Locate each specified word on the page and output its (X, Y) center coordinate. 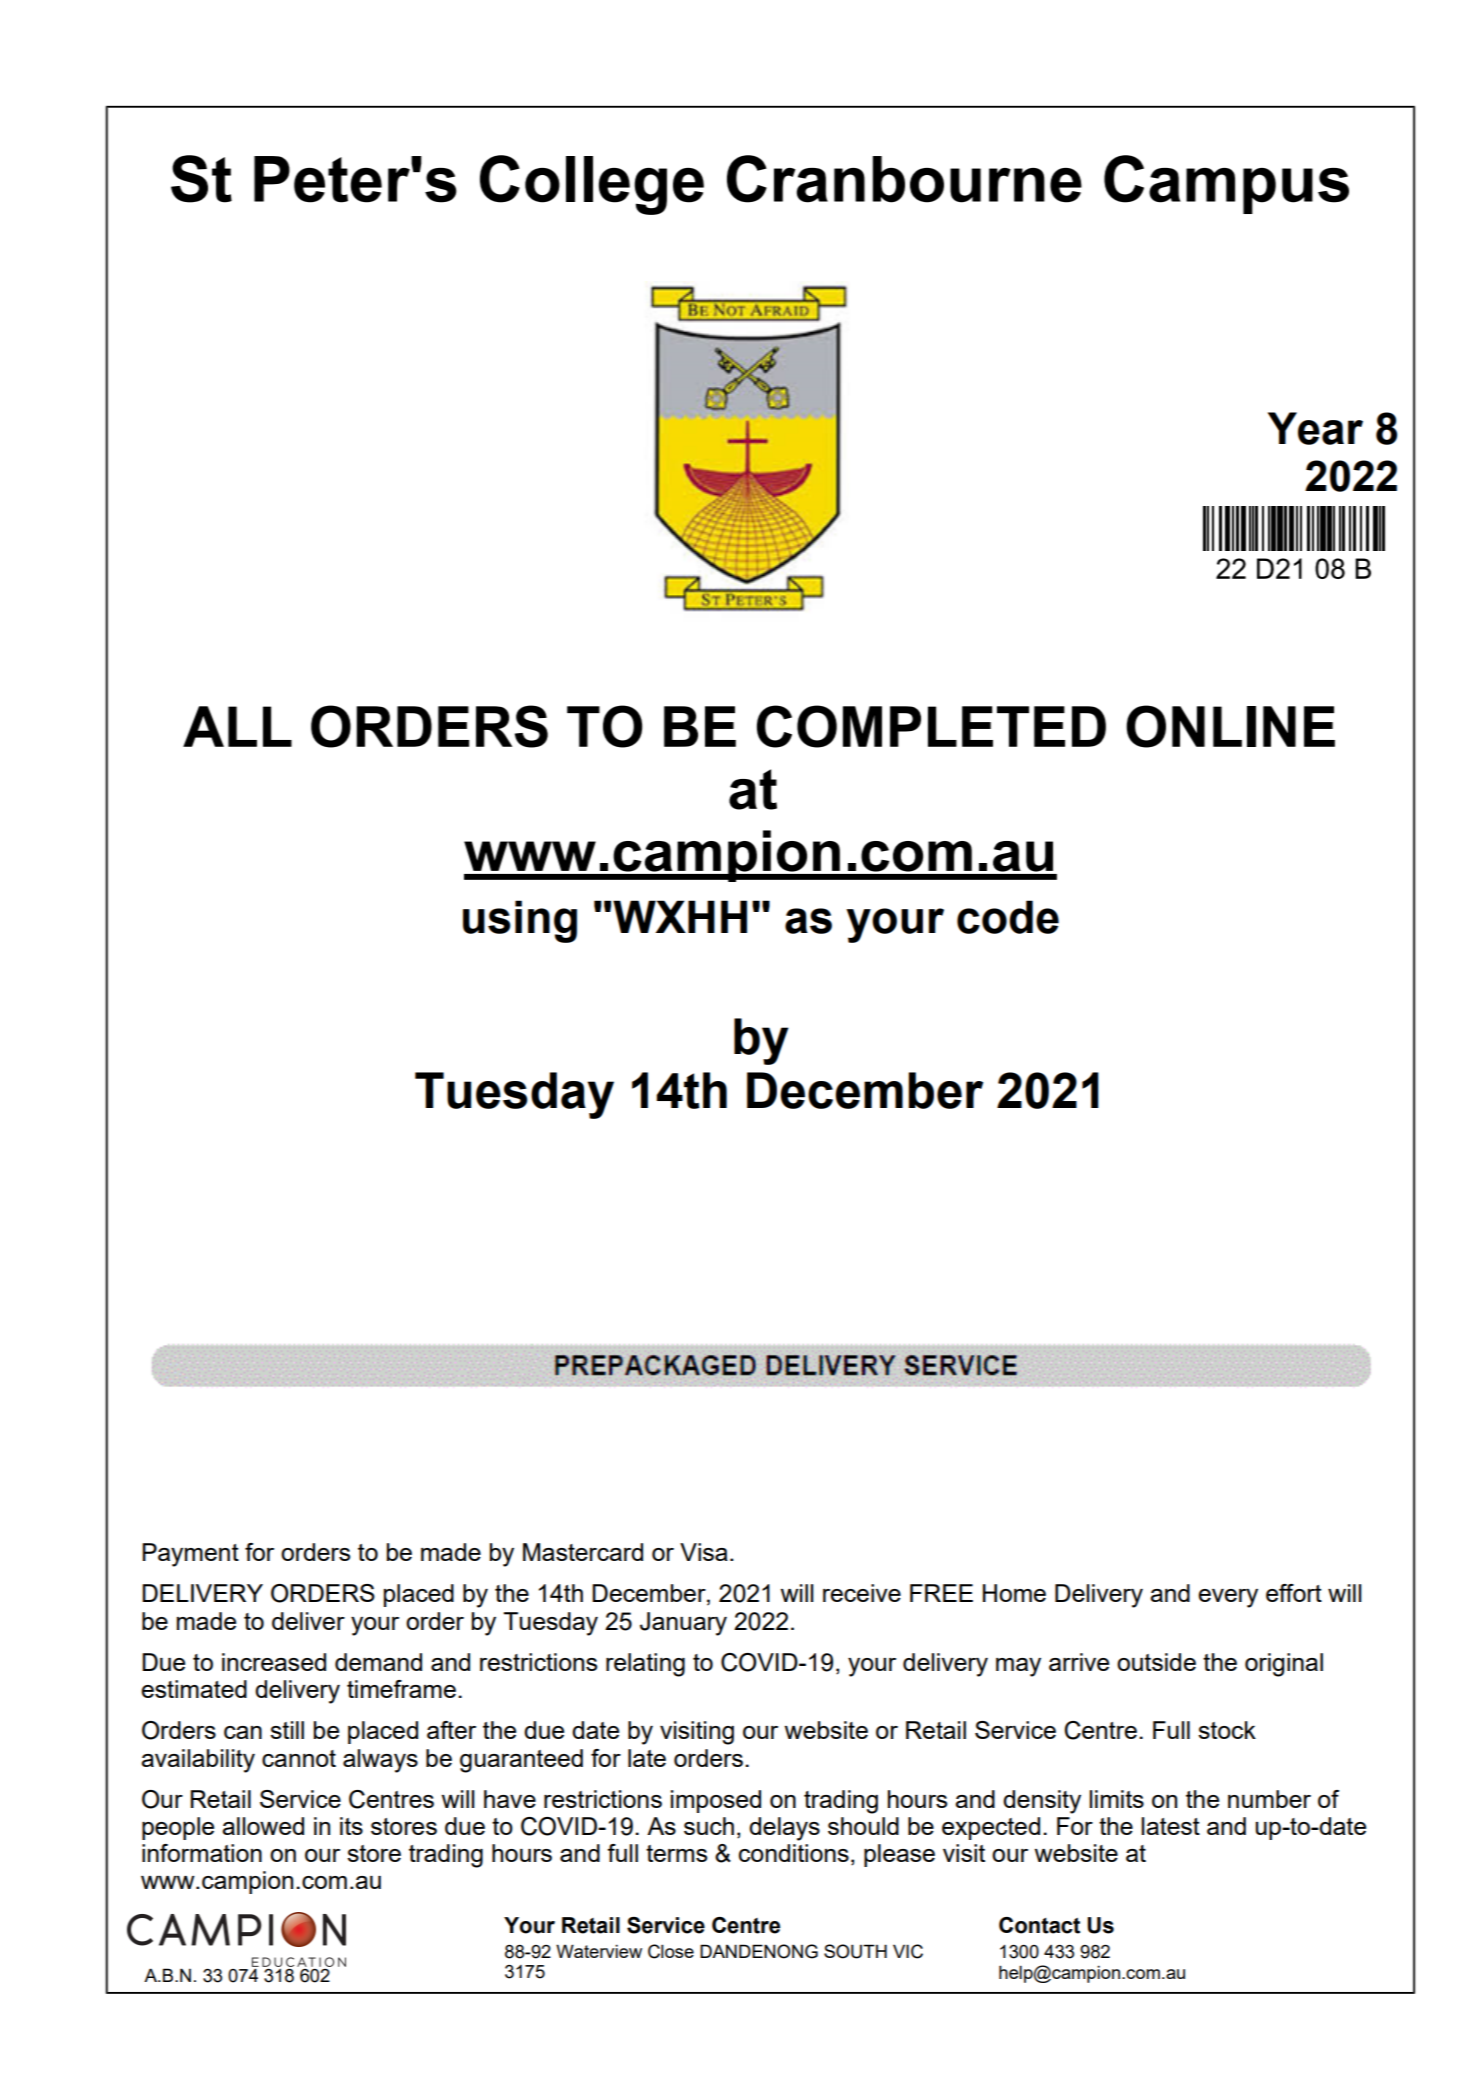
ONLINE (1230, 726)
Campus (1226, 184)
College (592, 185)
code (1008, 917)
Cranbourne (904, 179)
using (520, 921)
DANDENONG (759, 1951)
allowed (263, 1826)
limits (1116, 1799)
